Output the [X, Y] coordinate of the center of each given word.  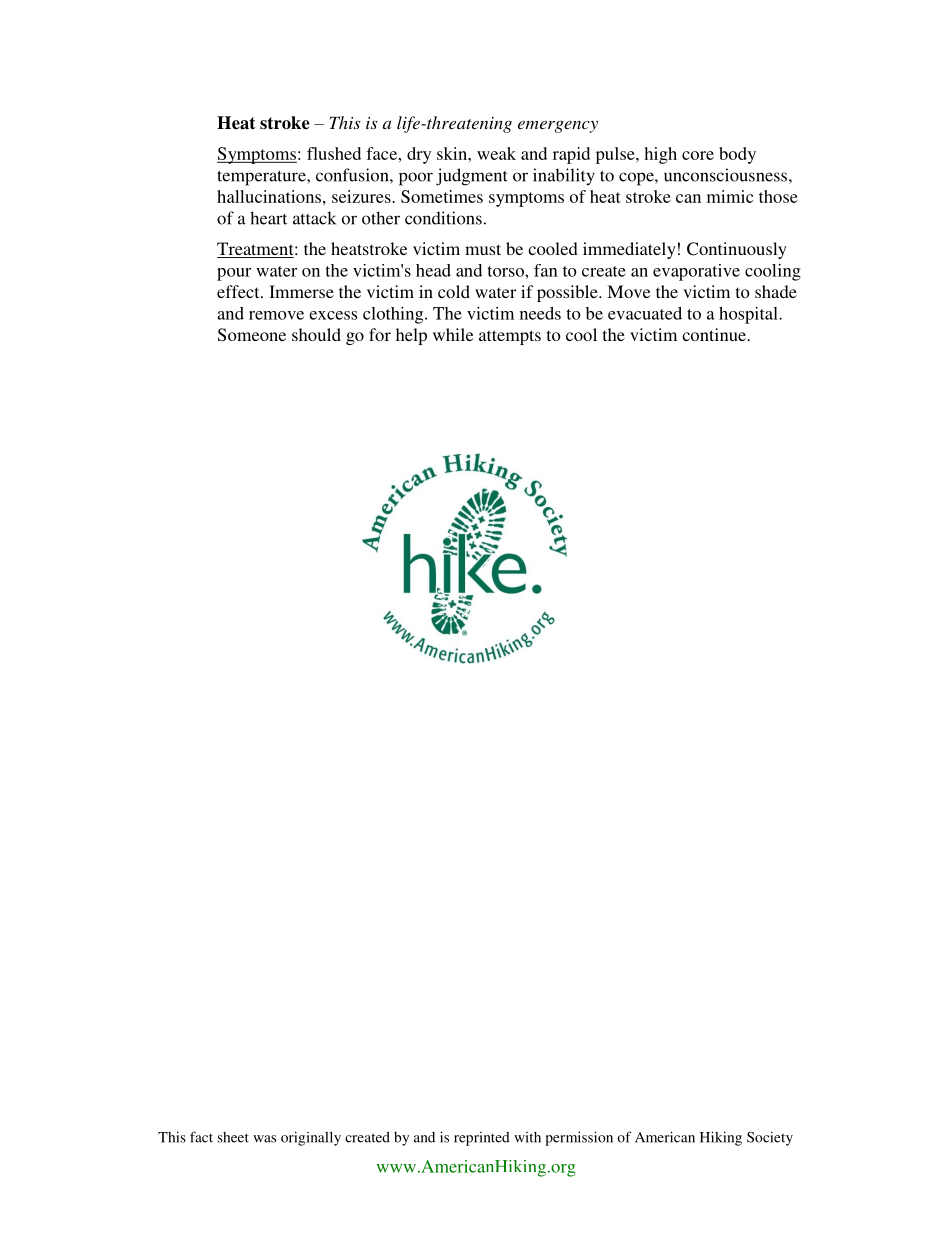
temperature [262, 178]
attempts [510, 337]
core [698, 155]
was [264, 1139]
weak [496, 153]
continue [715, 334]
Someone [252, 335]
